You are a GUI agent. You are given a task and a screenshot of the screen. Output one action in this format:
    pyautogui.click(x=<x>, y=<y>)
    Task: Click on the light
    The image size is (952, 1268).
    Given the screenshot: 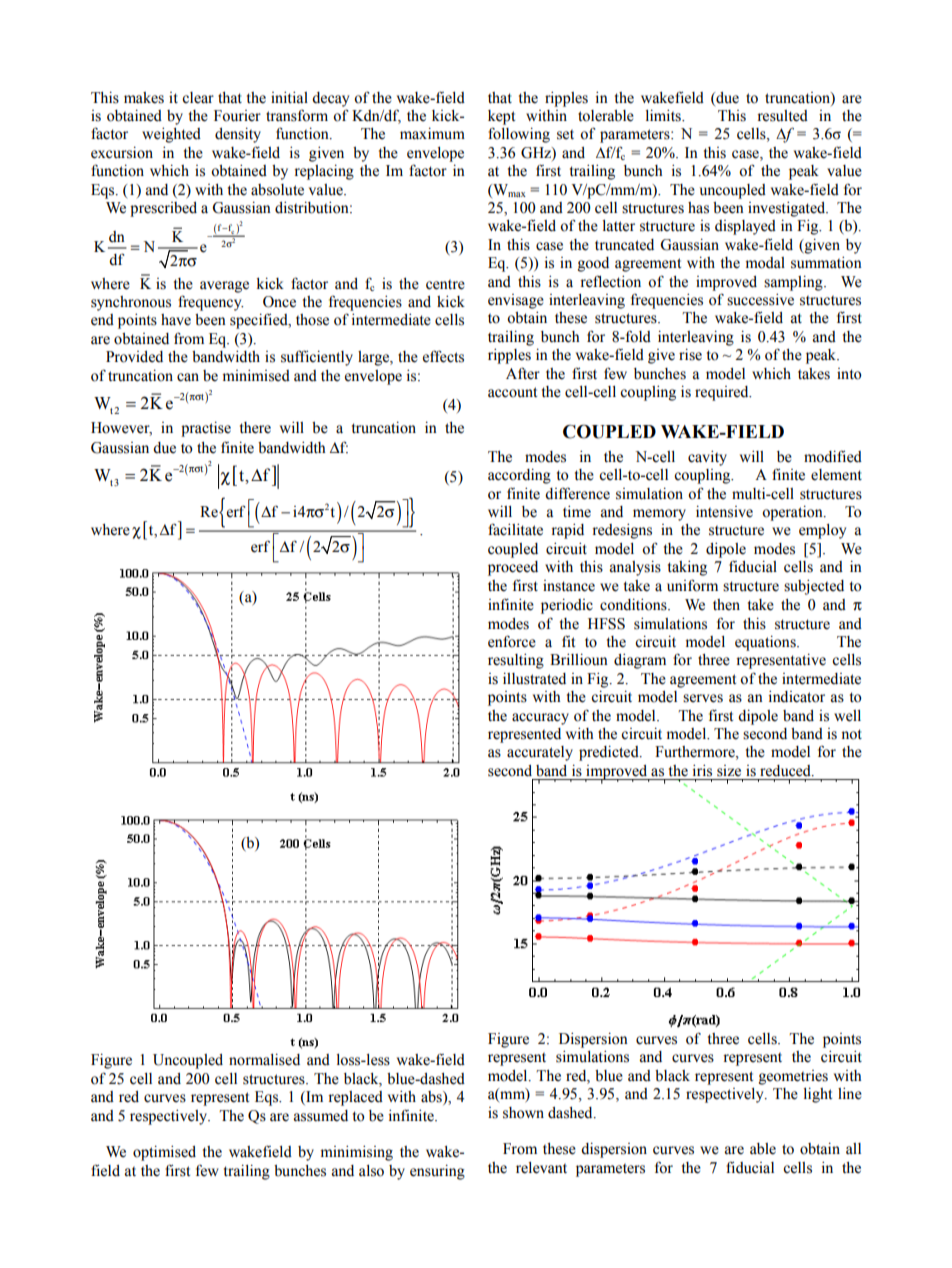 What is the action you would take?
    pyautogui.click(x=818, y=1095)
